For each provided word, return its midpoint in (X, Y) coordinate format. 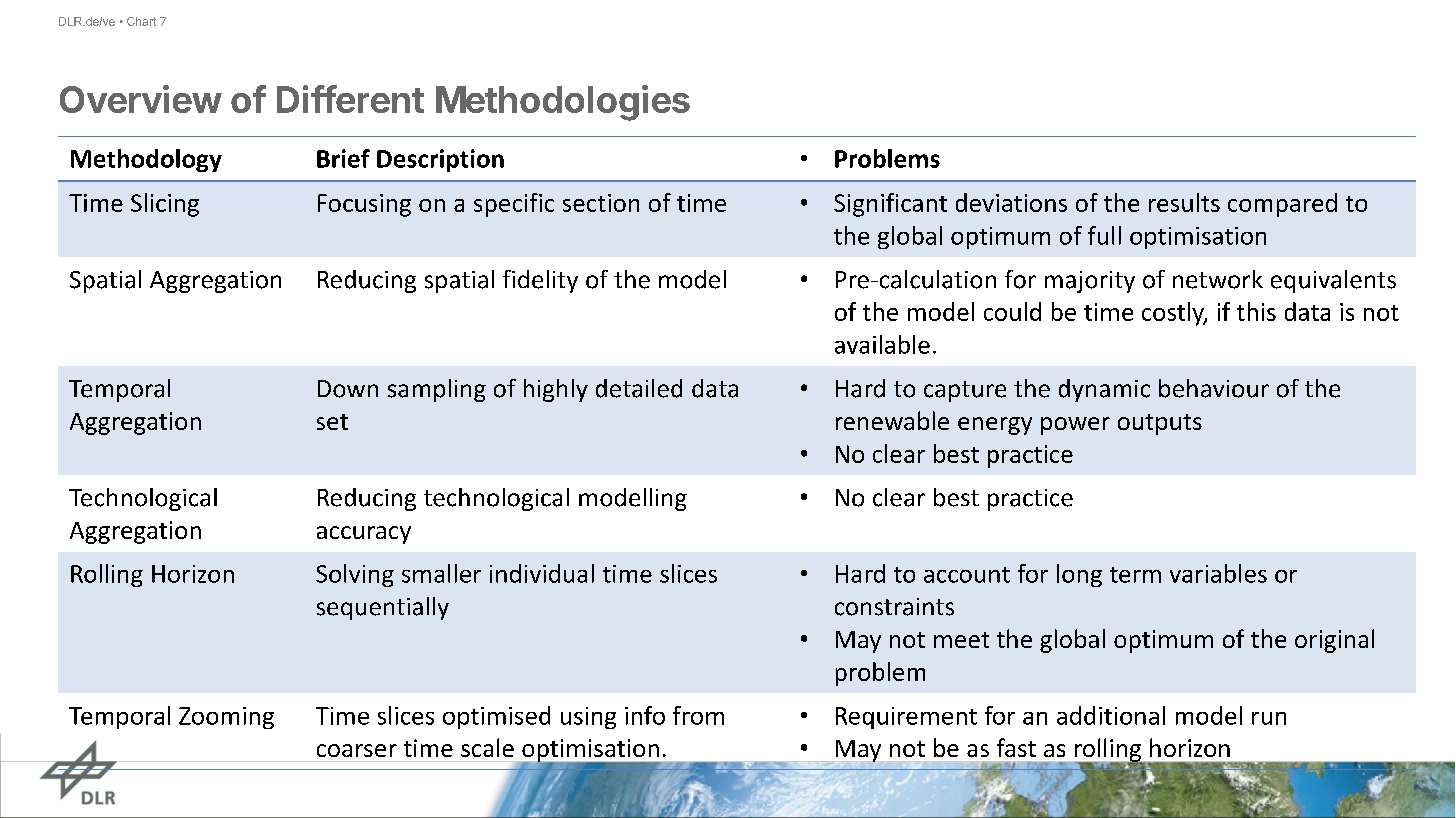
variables (1218, 573)
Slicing (165, 205)
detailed (639, 388)
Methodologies (563, 103)
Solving (355, 575)
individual (542, 573)
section (601, 203)
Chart (141, 21)
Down (348, 389)
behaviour (1214, 388)
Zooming (226, 718)
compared (1282, 205)
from (698, 715)
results (1184, 202)
